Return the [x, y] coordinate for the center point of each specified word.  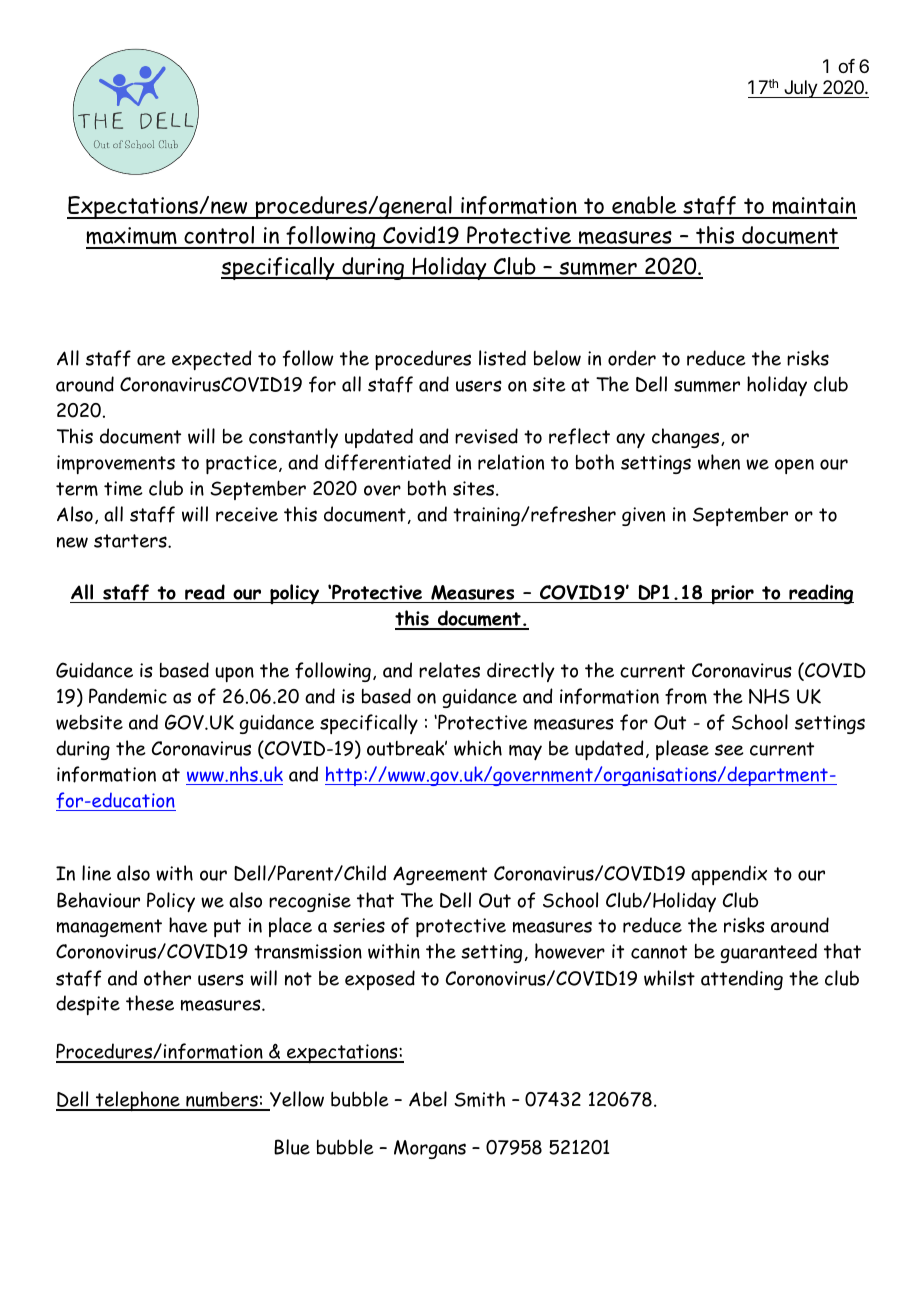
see [729, 750]
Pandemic [128, 696]
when [719, 462]
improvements [116, 464]
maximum [132, 237]
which [478, 748]
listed [502, 358]
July [800, 89]
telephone [137, 1101]
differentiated [388, 462]
